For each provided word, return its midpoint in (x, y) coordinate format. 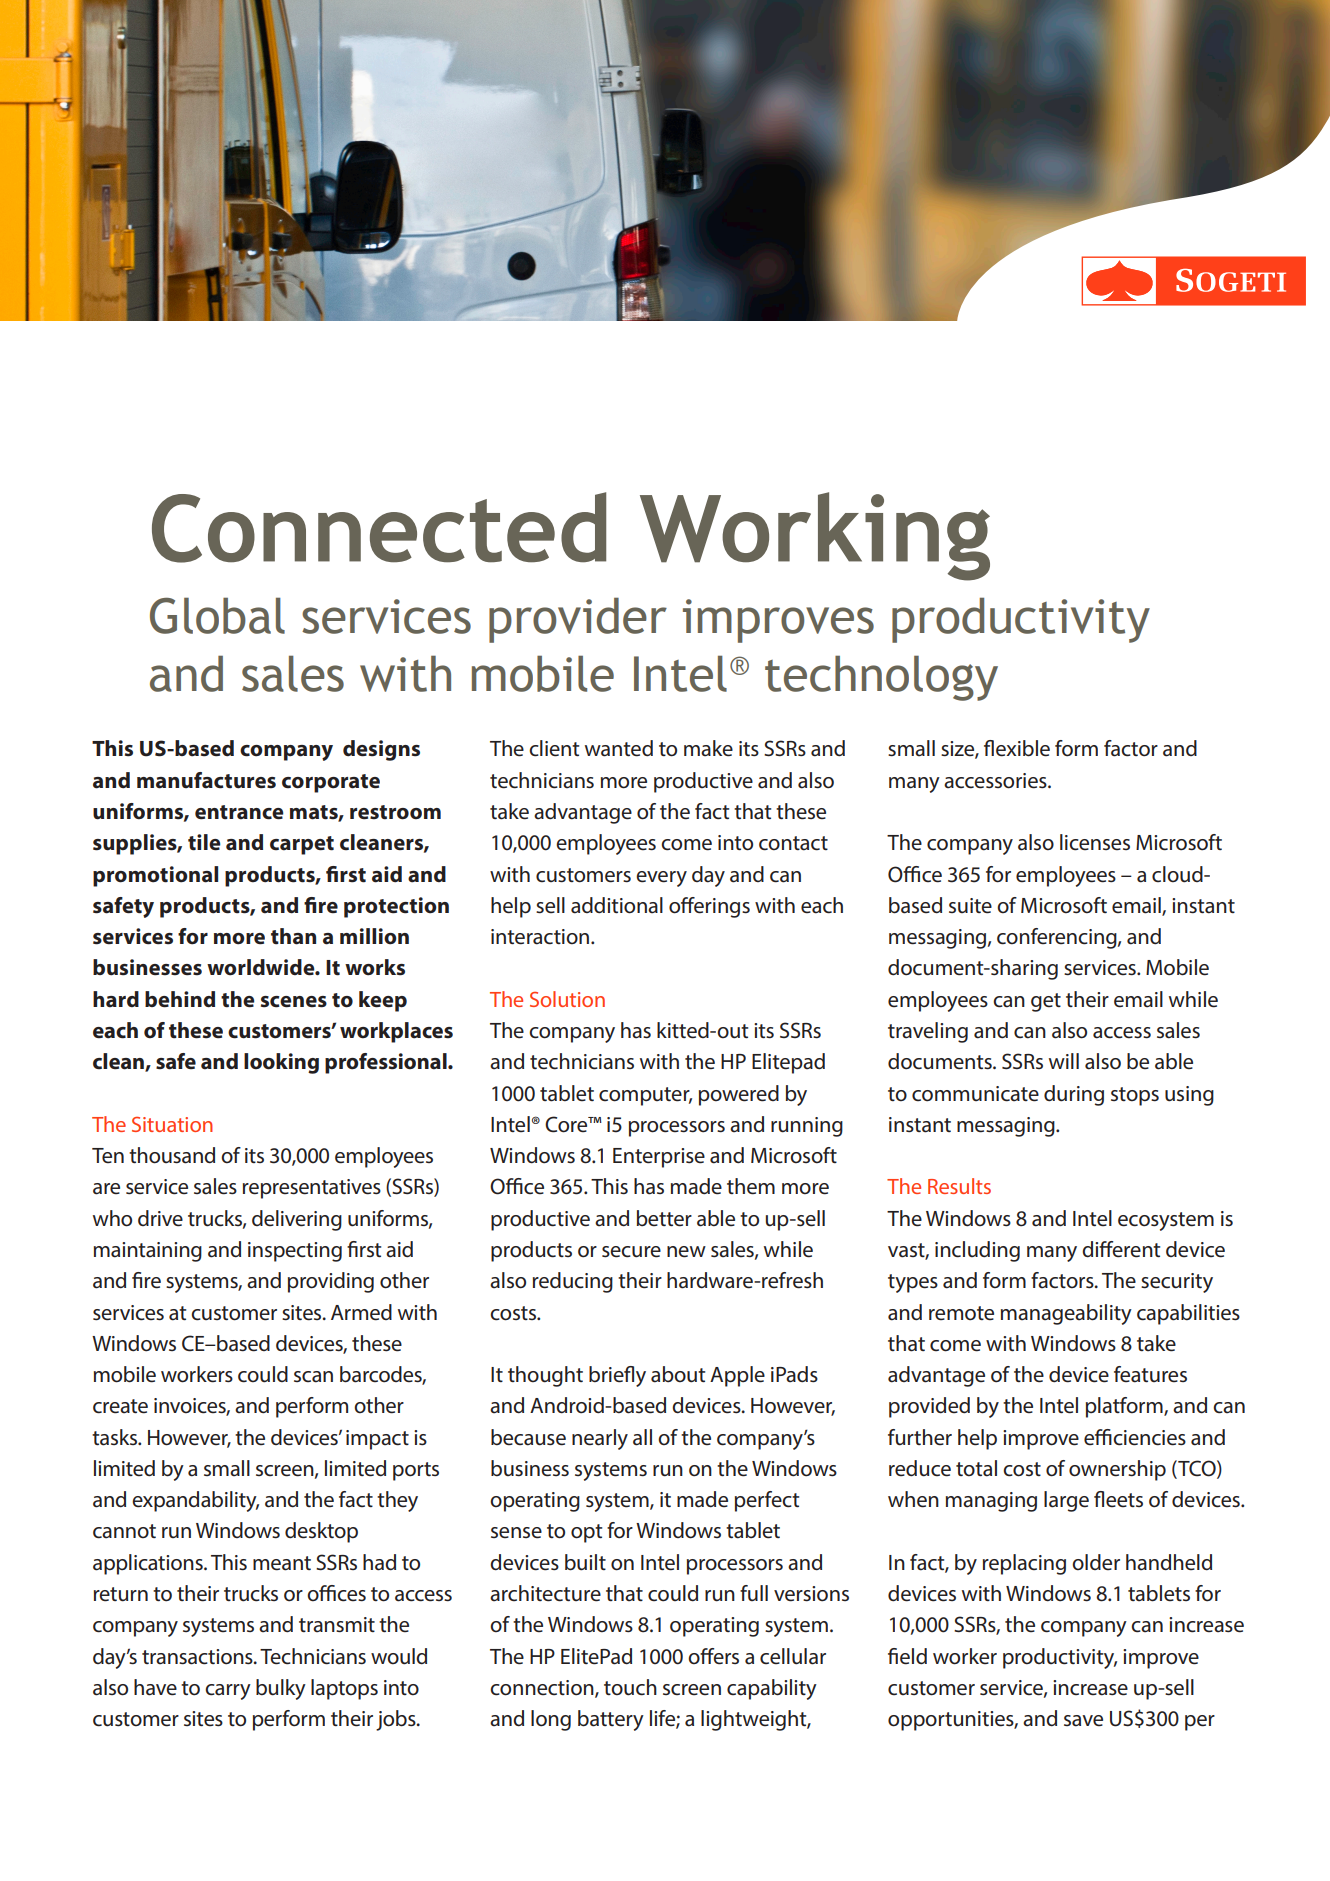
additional (617, 905)
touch (630, 1687)
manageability (1066, 1314)
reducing (573, 1282)
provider (578, 620)
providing (331, 1282)
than (293, 936)
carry (228, 1692)
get (1046, 1002)
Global (217, 615)
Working (815, 536)
